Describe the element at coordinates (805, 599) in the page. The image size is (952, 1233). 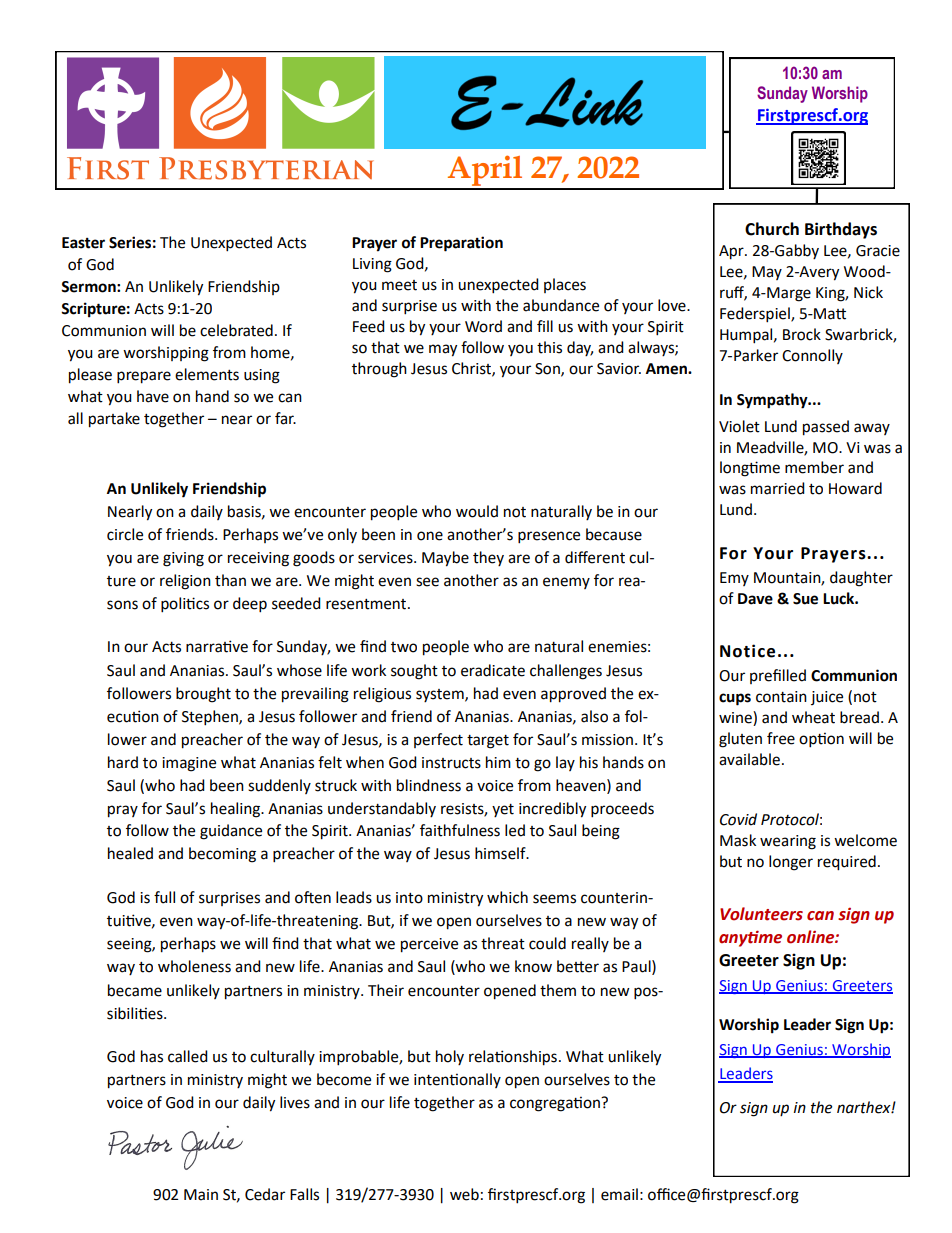
I see `Sue` at that location.
